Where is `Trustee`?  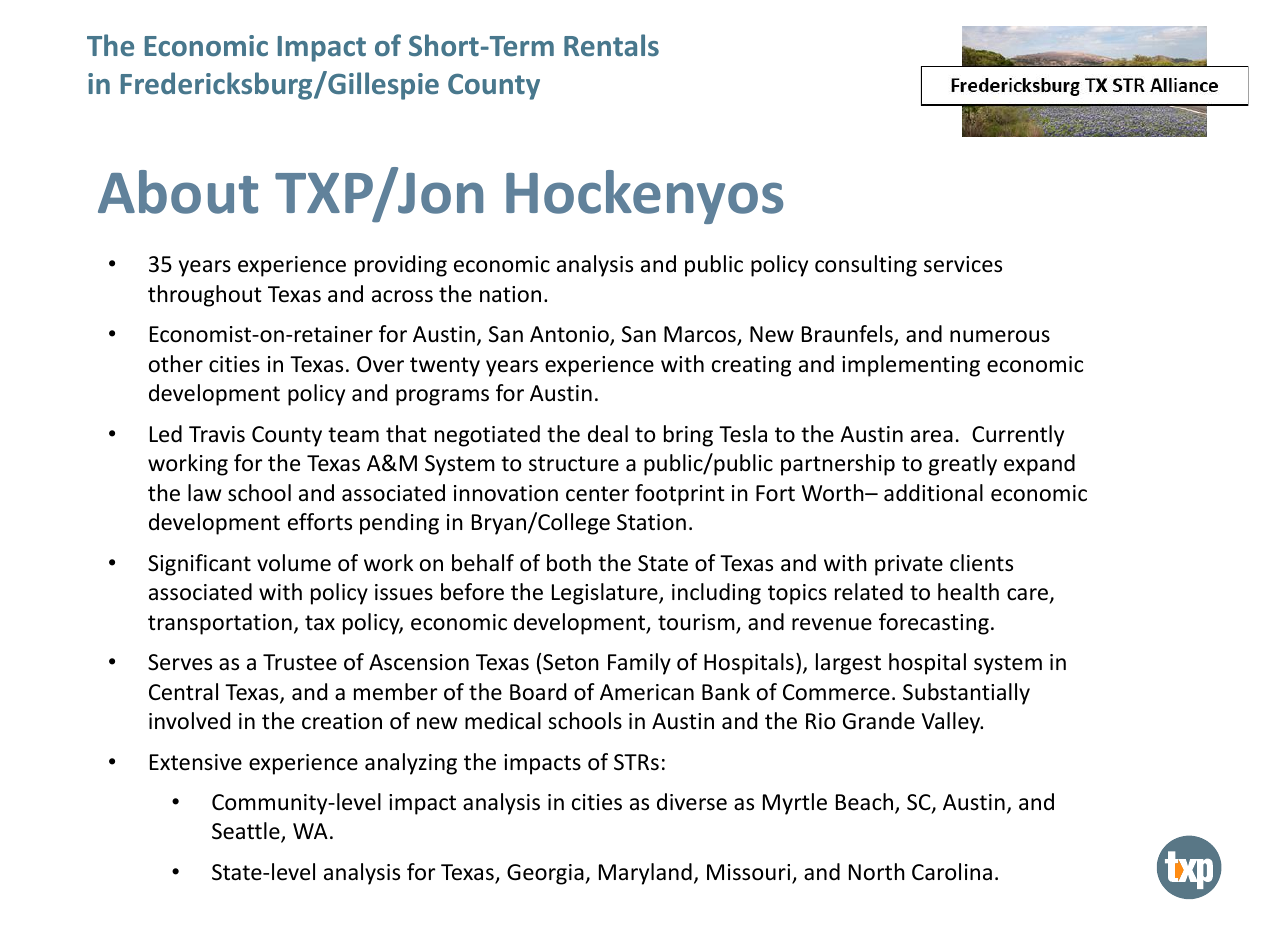
Trustee is located at coordinates (300, 662).
